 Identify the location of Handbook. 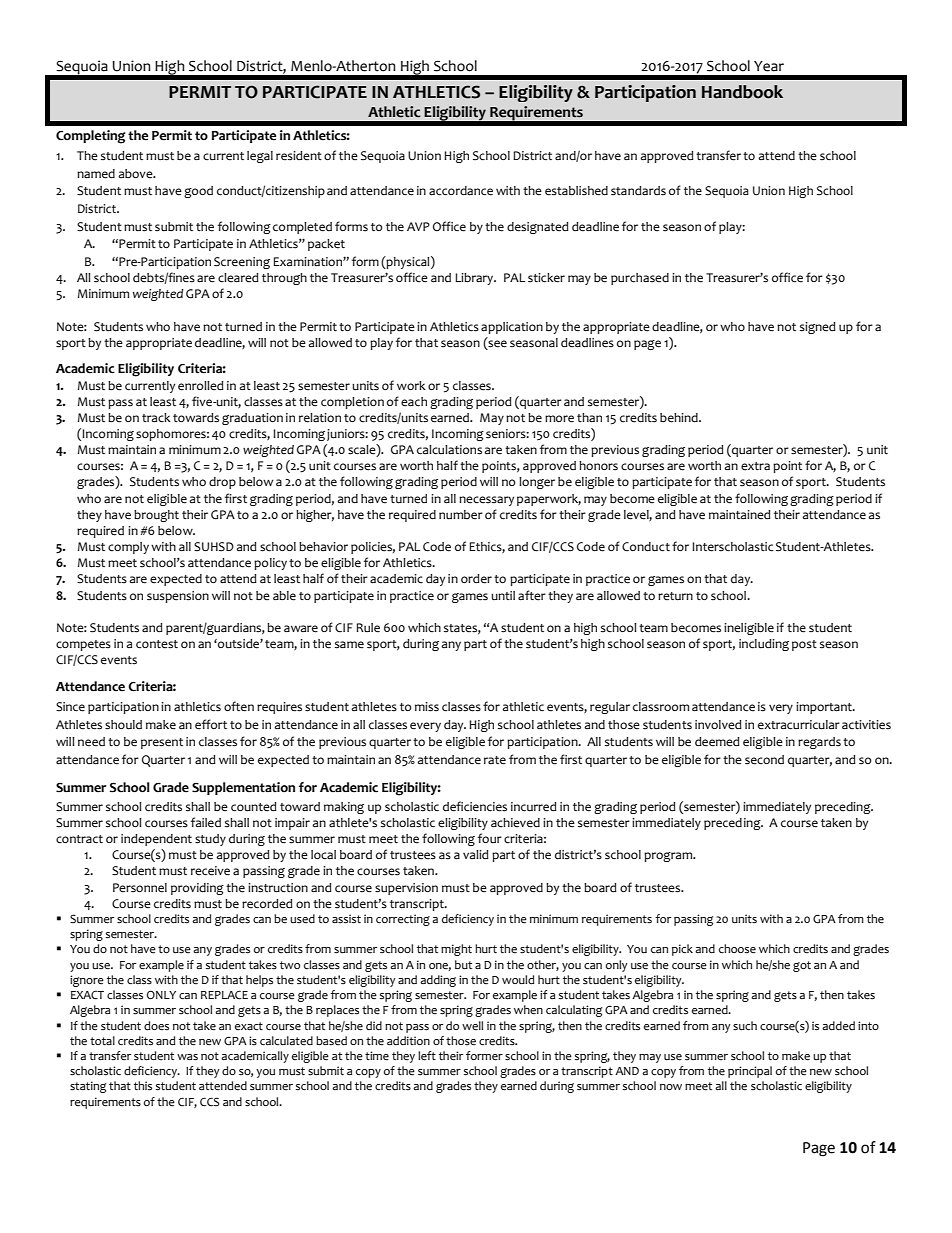
(742, 92).
